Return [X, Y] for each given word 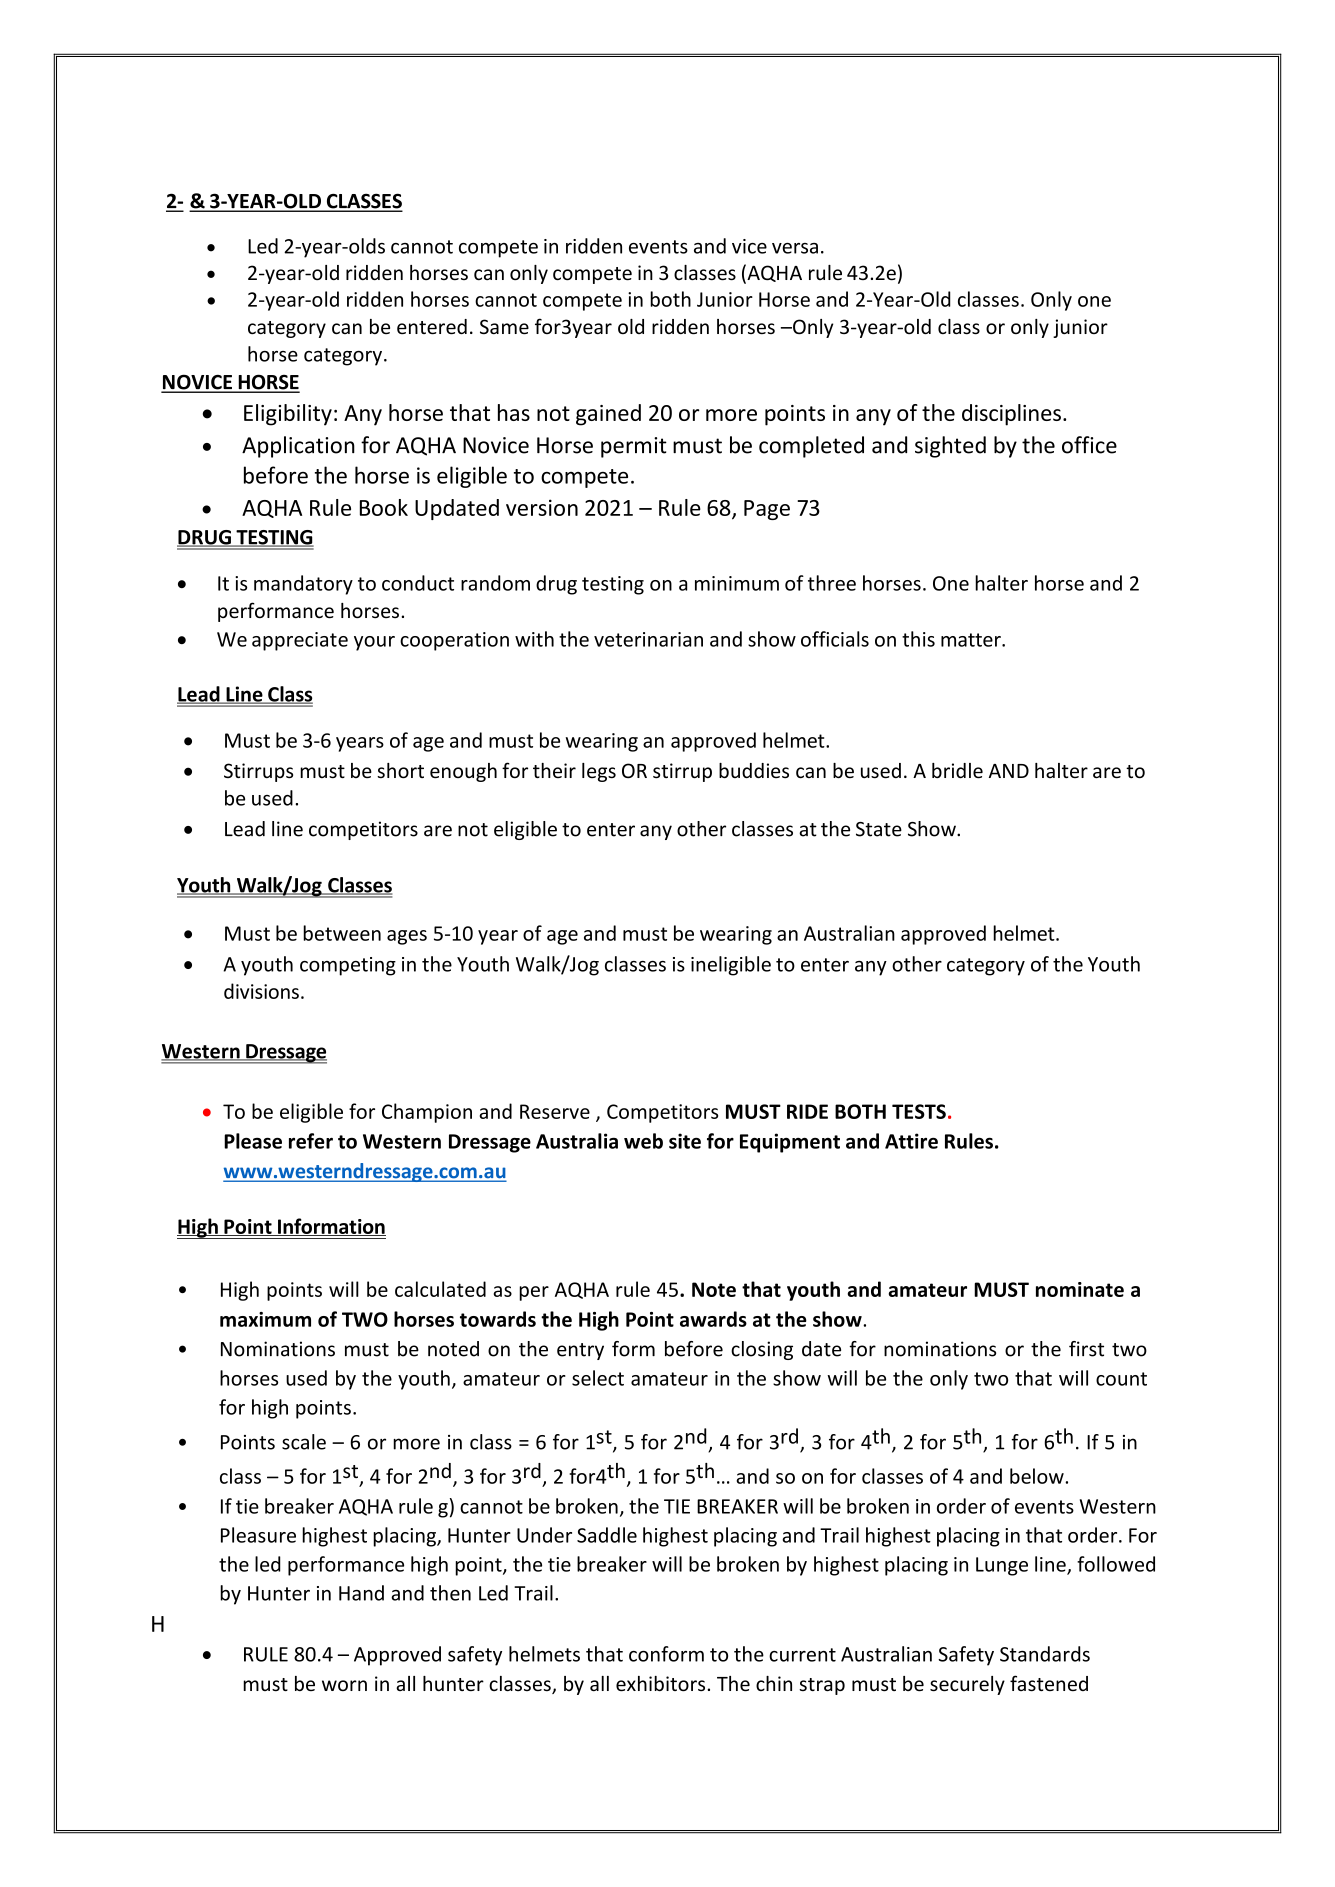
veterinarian [648, 639]
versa [795, 248]
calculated [440, 1289]
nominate [1080, 1289]
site [685, 1141]
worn [344, 1685]
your [374, 643]
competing [348, 966]
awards [713, 1319]
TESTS [919, 1111]
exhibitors [662, 1684]
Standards [1045, 1654]
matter [972, 640]
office [1089, 445]
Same [504, 326]
